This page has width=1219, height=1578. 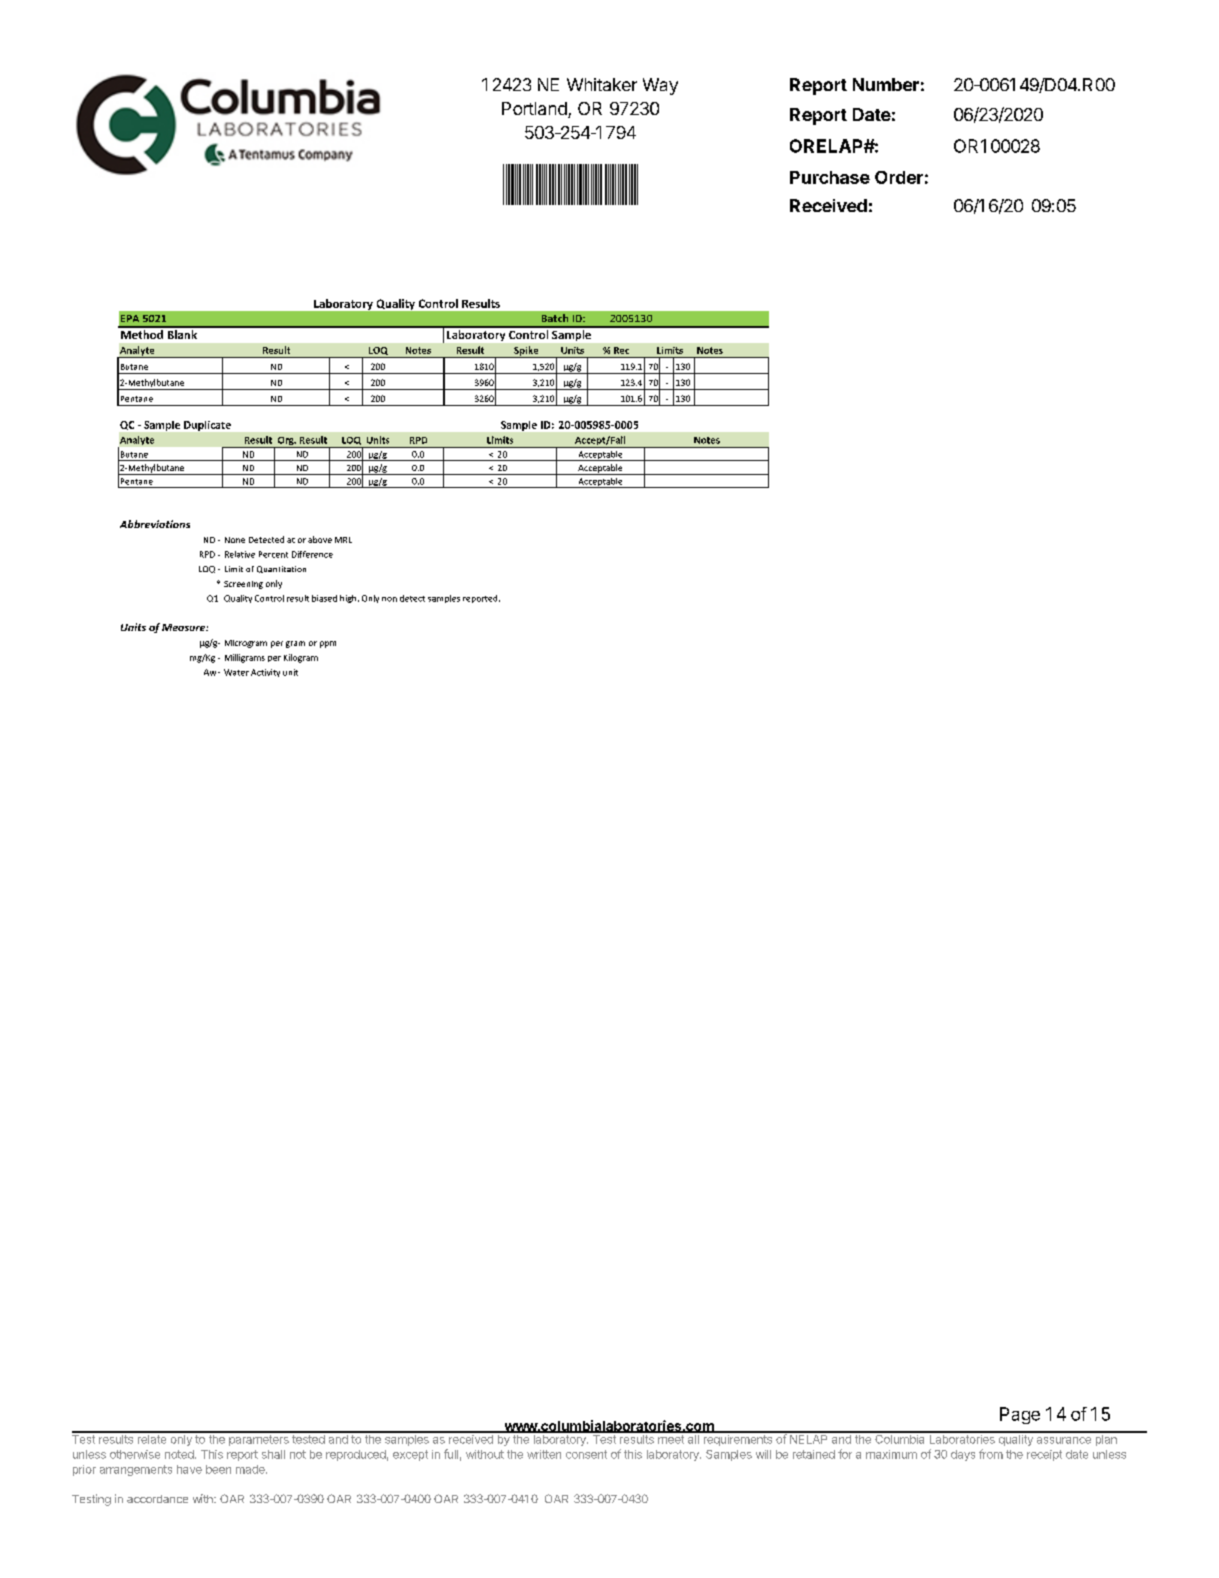 What do you see at coordinates (207, 426) in the page?
I see `Duplicate` at bounding box center [207, 426].
